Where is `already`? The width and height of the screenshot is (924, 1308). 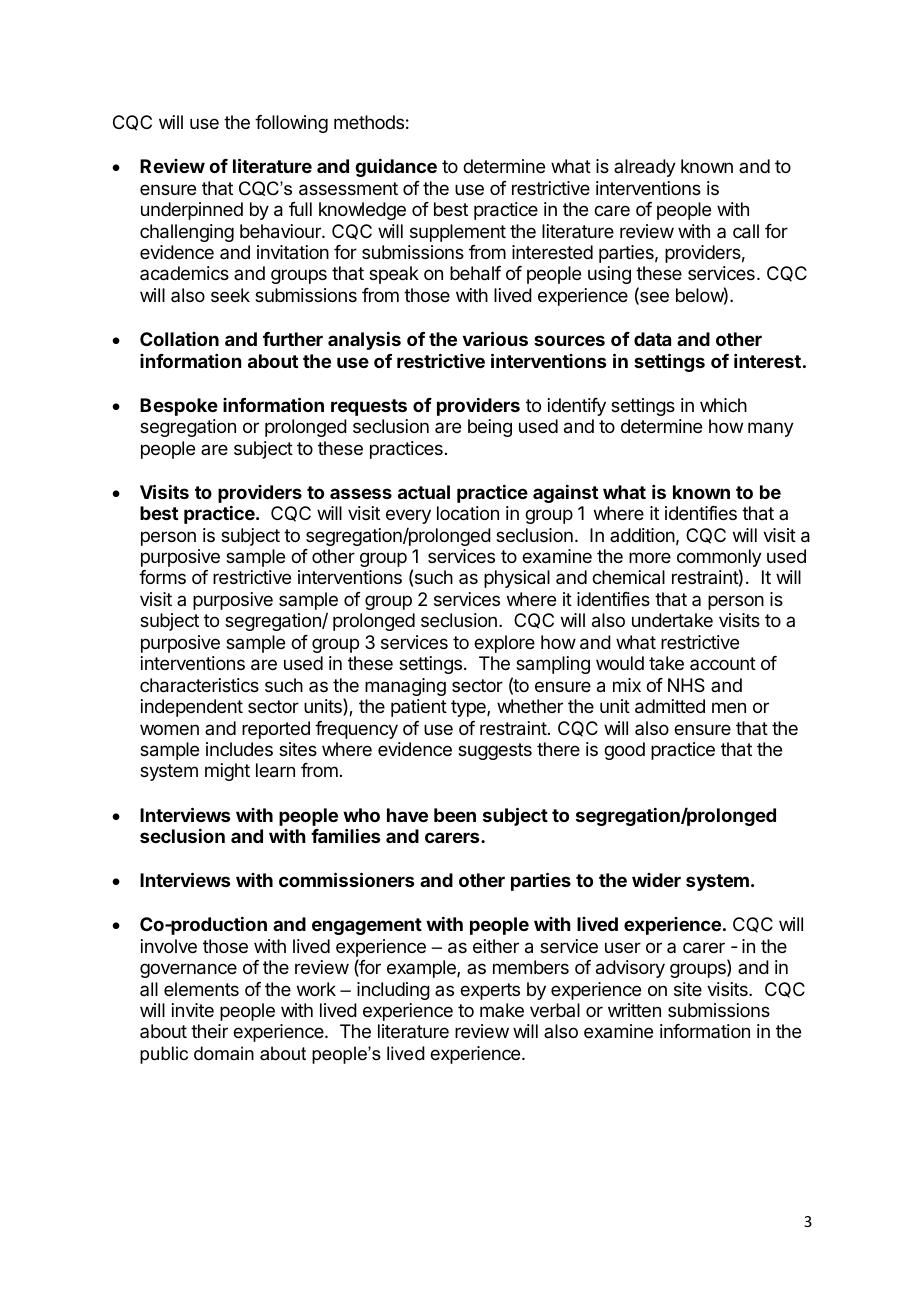
already is located at coordinates (645, 168).
